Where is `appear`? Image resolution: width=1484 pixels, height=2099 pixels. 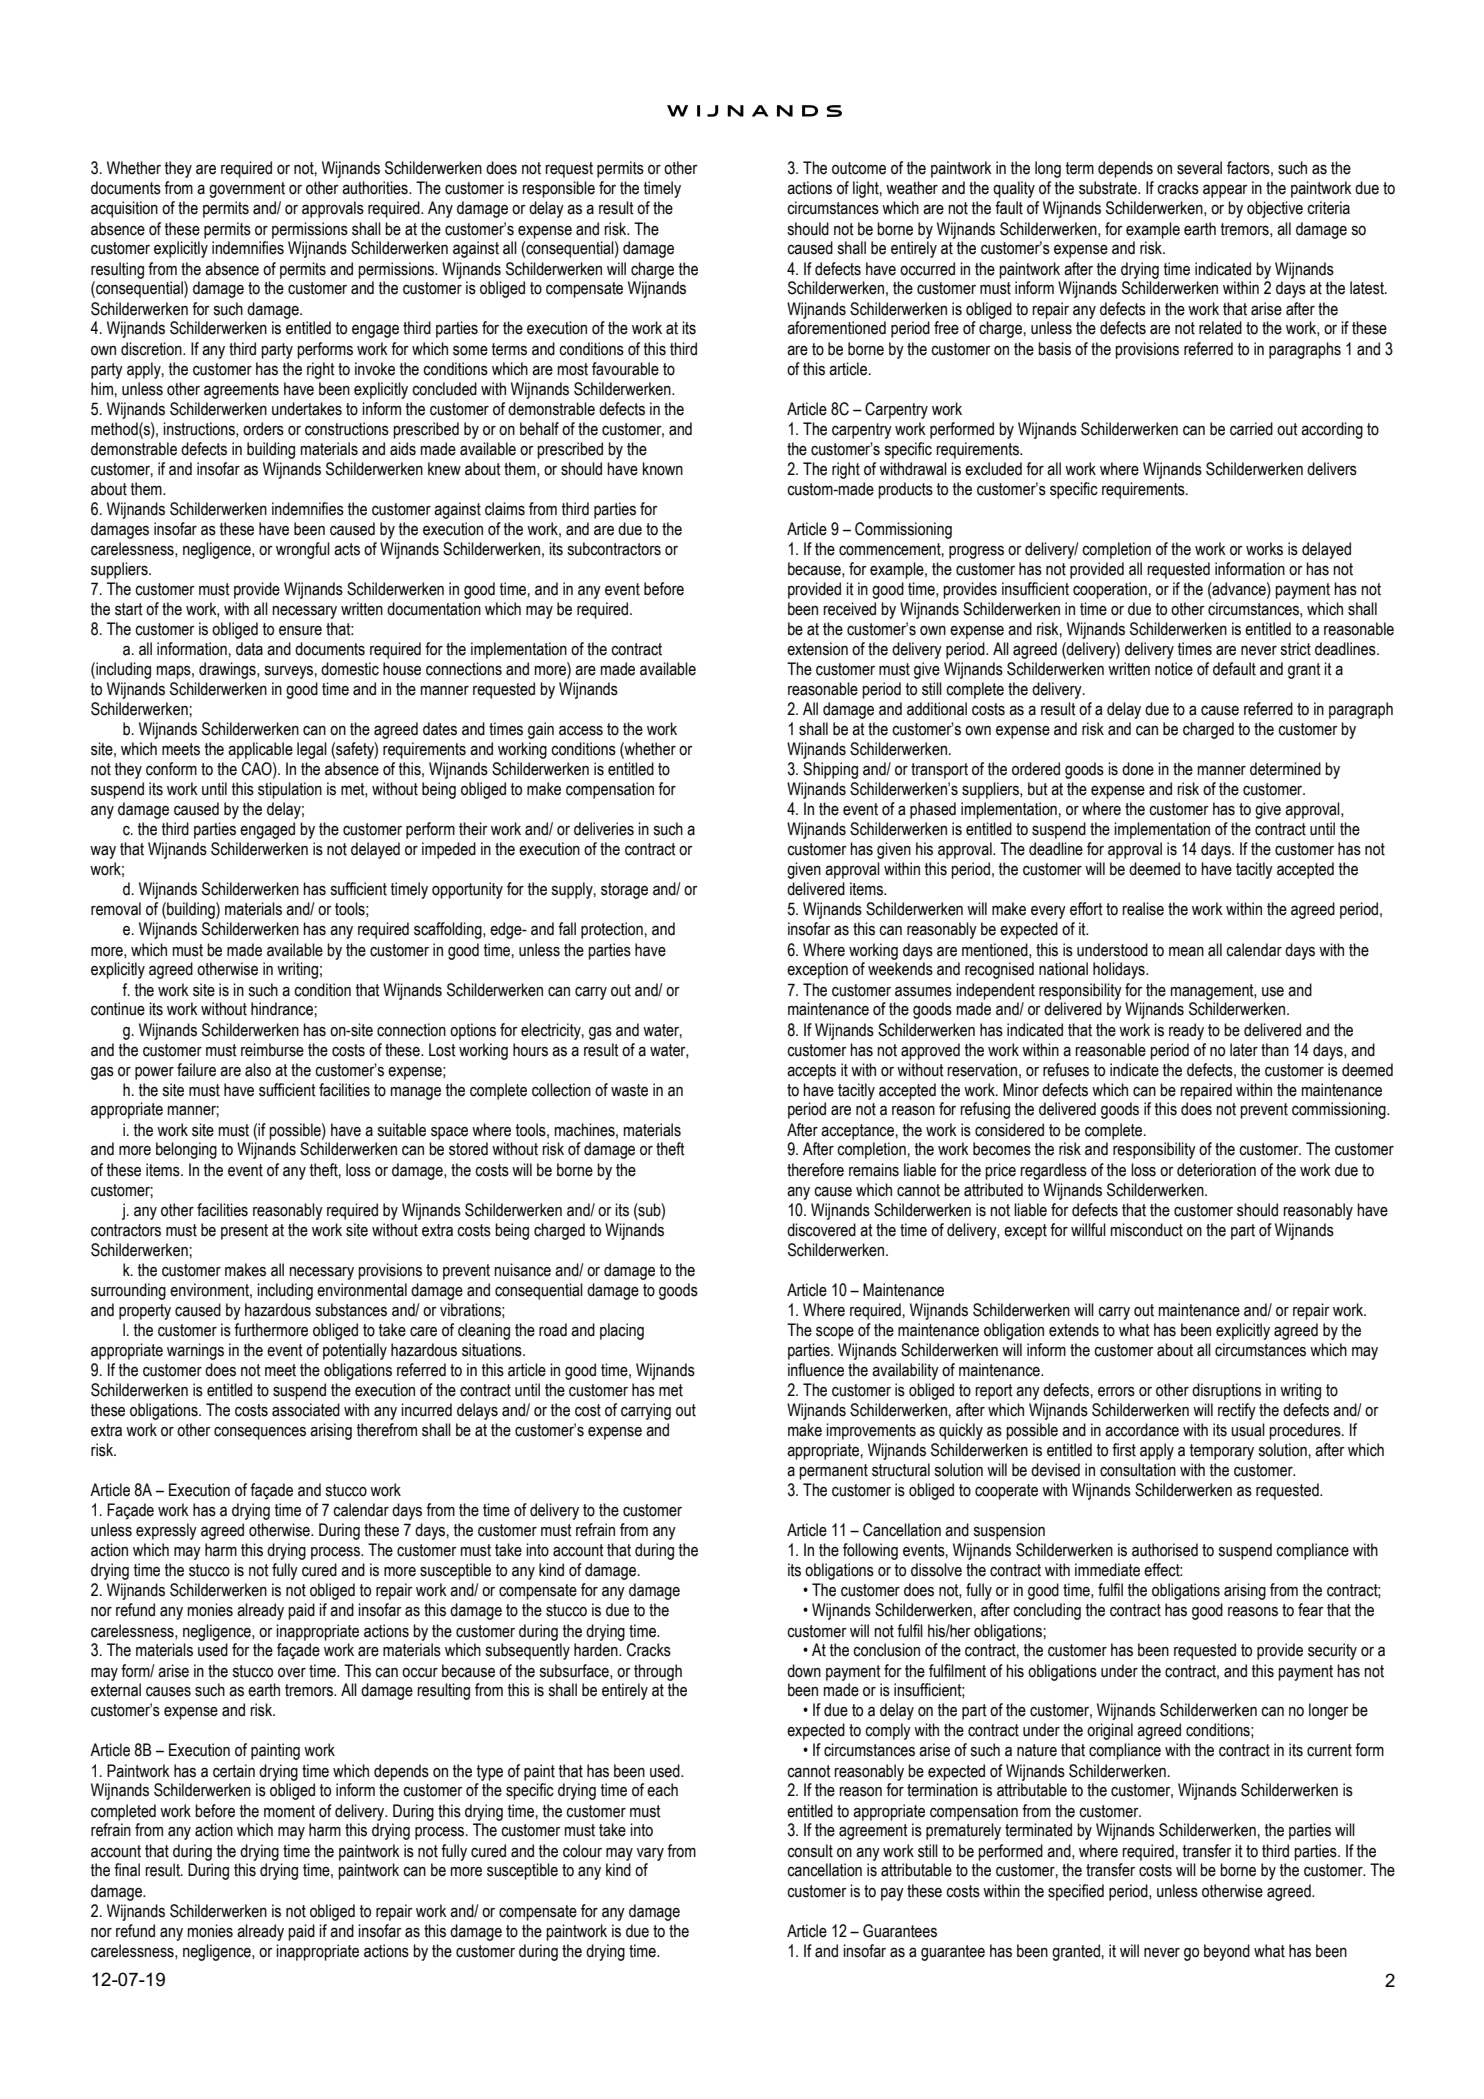 appear is located at coordinates (1225, 191).
